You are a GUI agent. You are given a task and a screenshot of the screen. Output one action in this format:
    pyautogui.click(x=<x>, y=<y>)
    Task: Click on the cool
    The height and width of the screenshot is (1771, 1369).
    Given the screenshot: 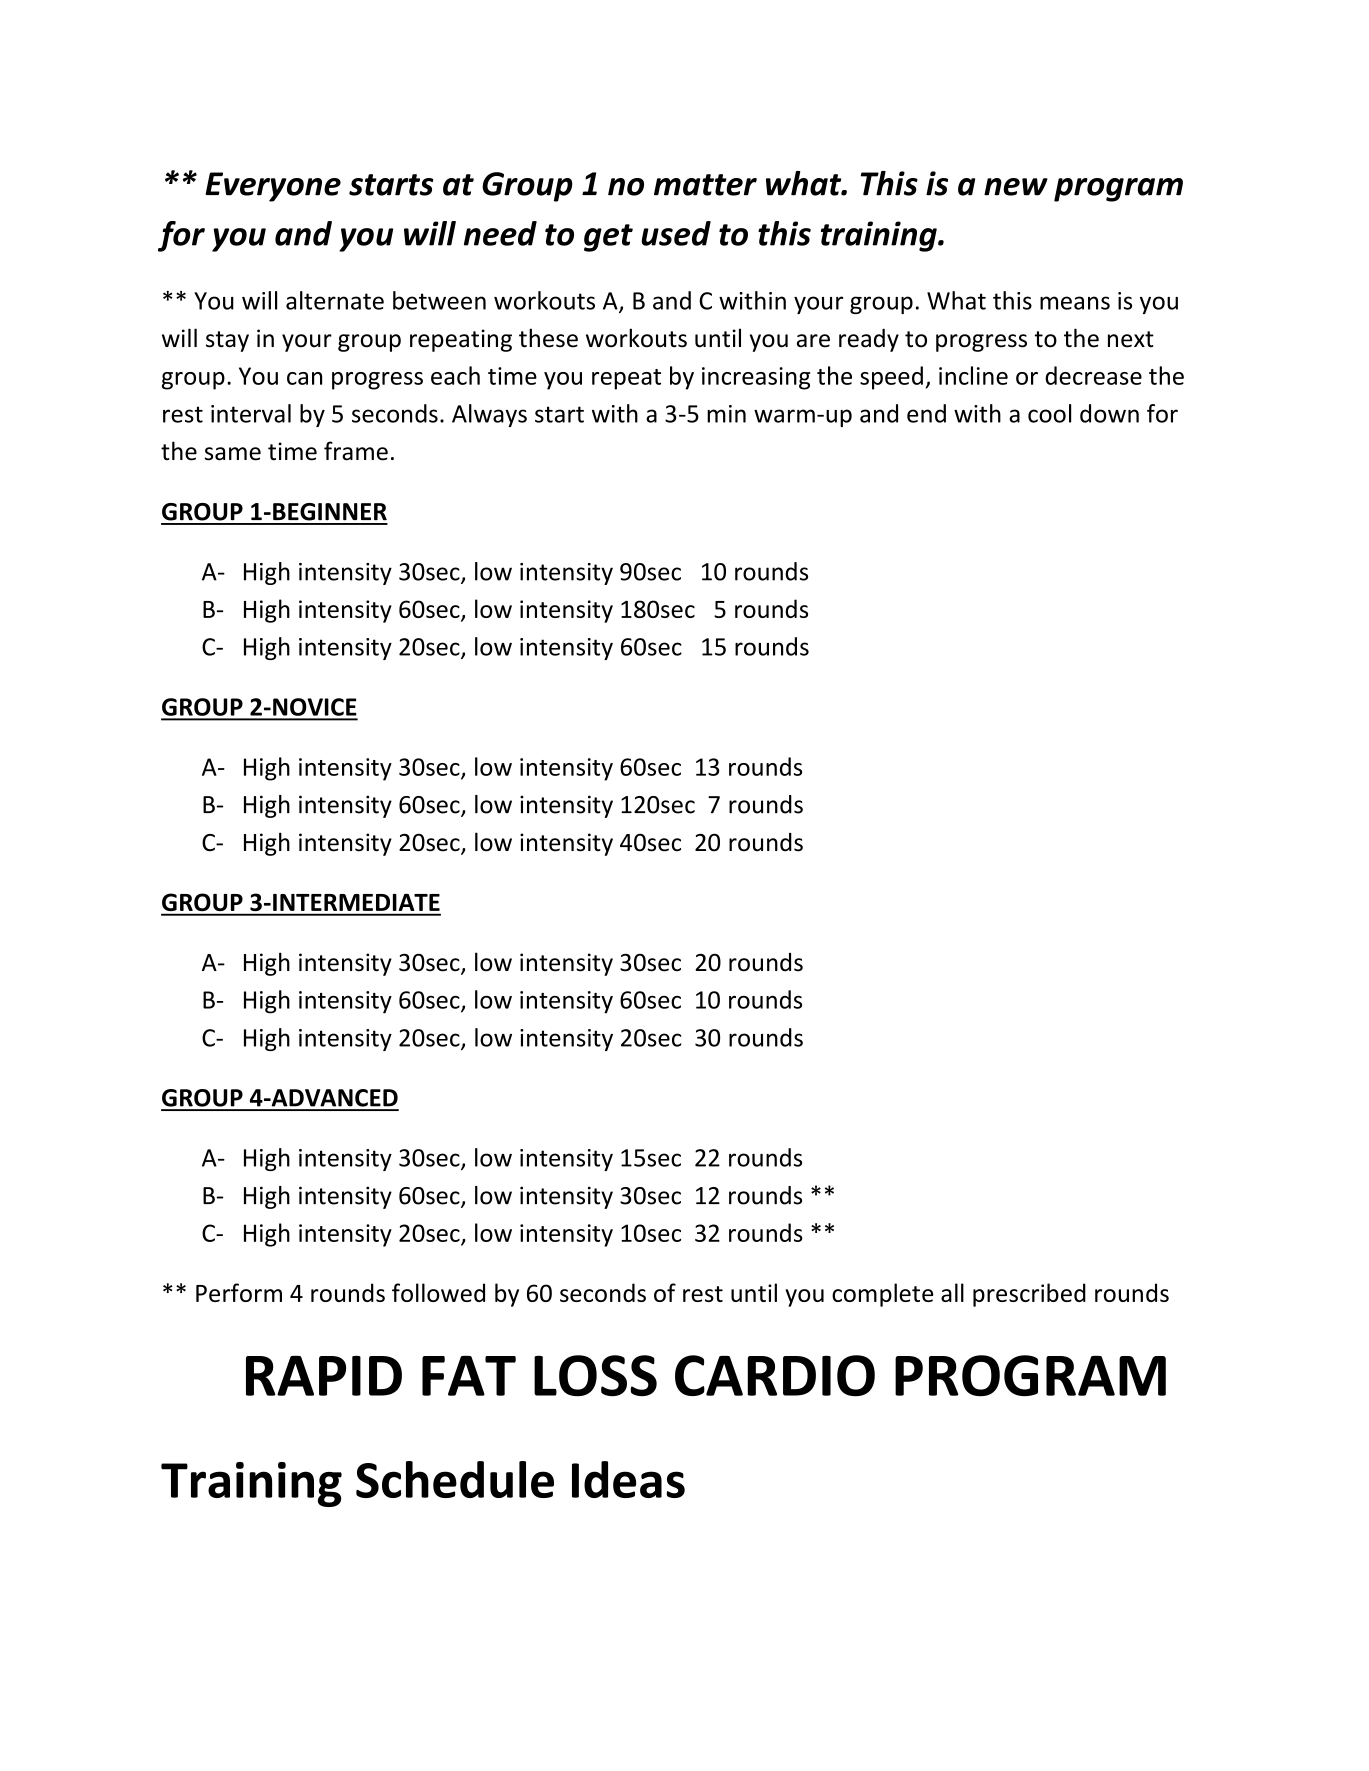 What is the action you would take?
    pyautogui.click(x=1049, y=413)
